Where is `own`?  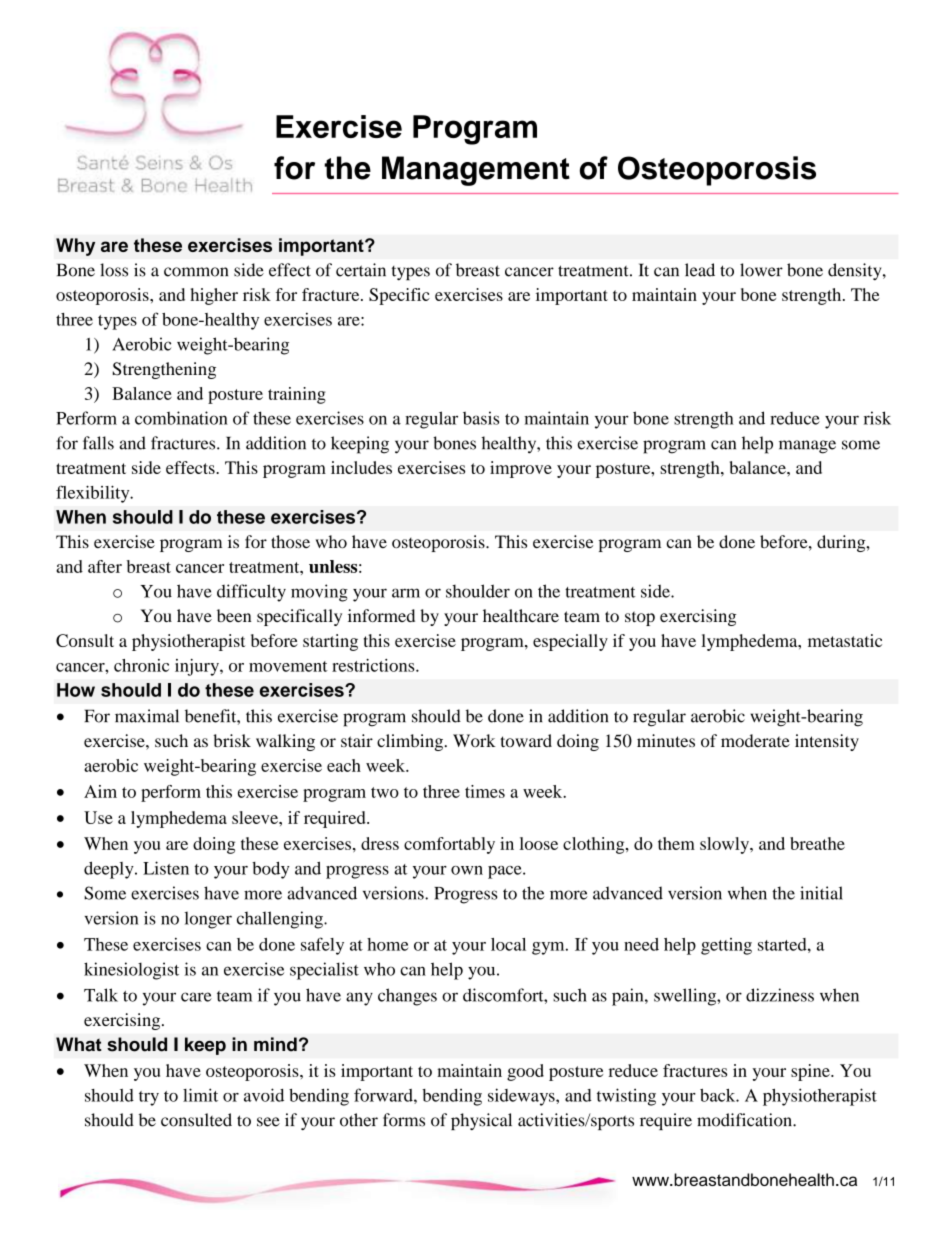 own is located at coordinates (467, 870).
